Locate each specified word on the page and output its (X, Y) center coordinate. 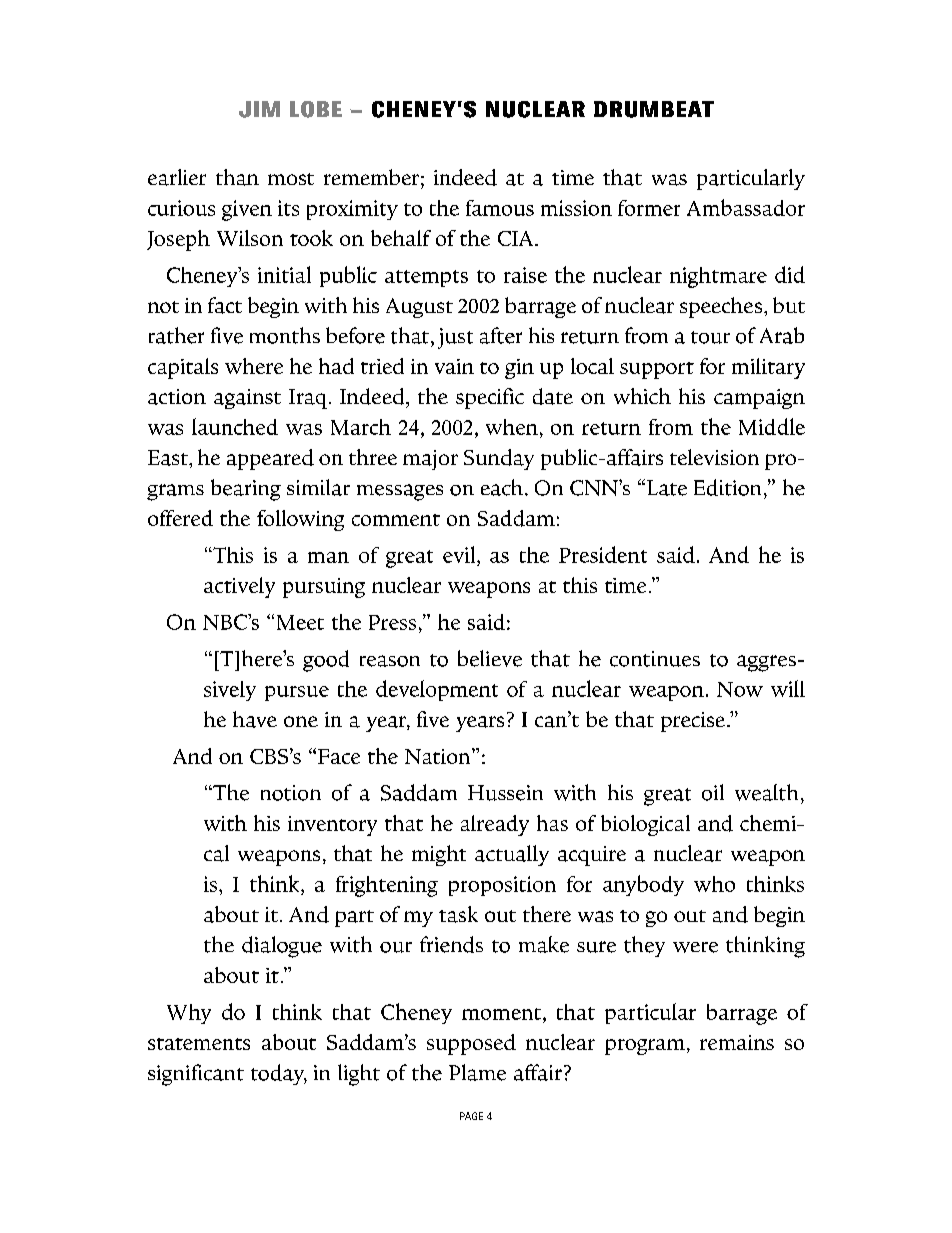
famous (500, 208)
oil (713, 792)
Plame (477, 1072)
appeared (270, 459)
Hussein (505, 793)
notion (291, 793)
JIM (259, 109)
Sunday (499, 459)
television (714, 457)
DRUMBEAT (654, 109)
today (279, 1074)
